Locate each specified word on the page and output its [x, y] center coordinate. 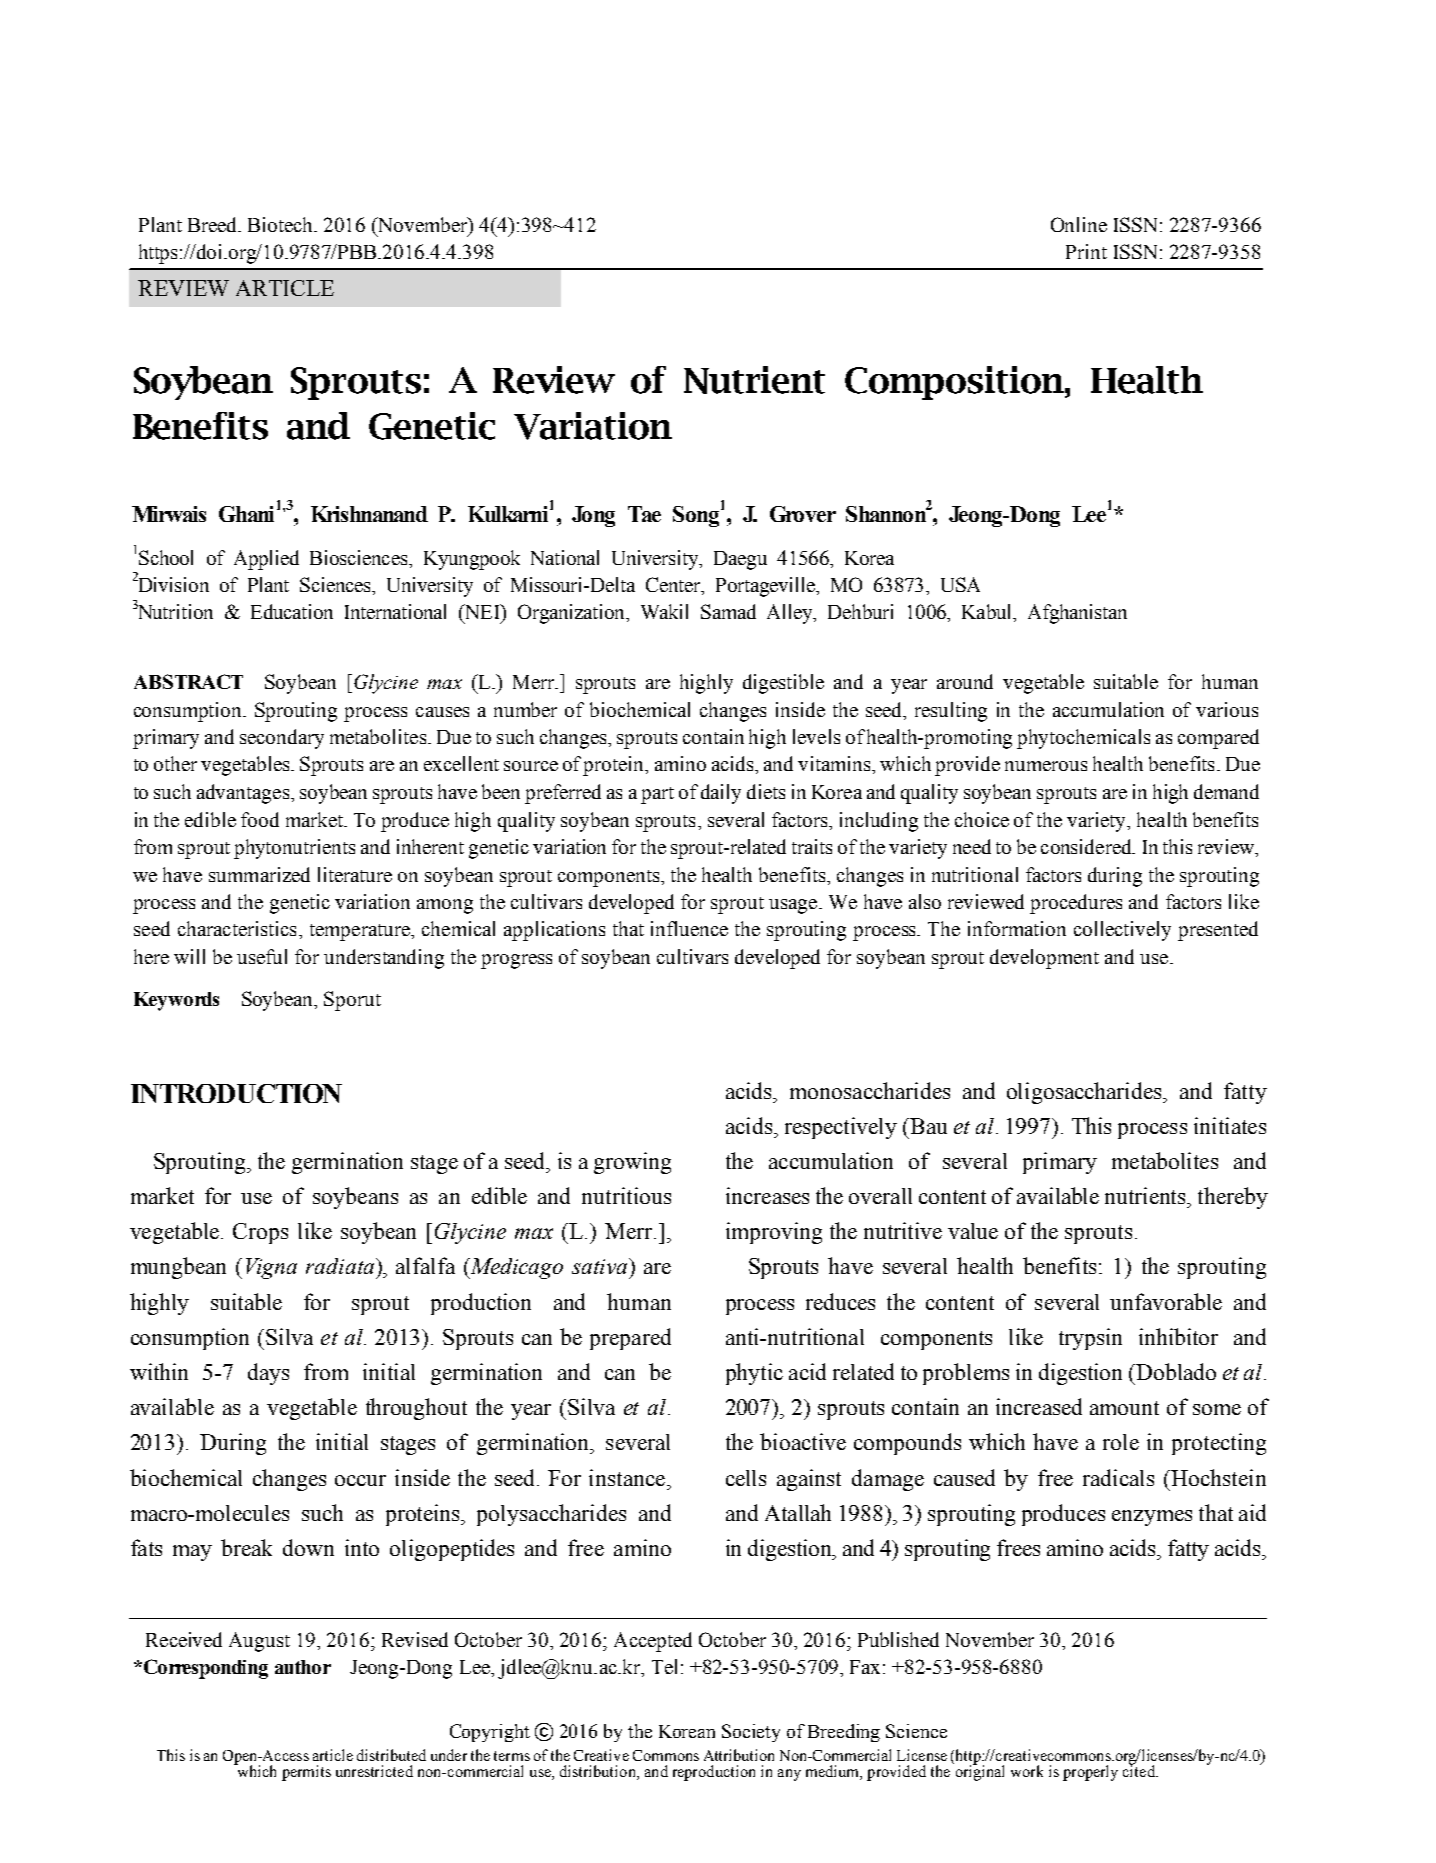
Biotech [282, 224]
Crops [260, 1233]
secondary [282, 739]
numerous [1046, 766]
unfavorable [1166, 1301]
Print [1086, 251]
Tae [644, 514]
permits [306, 1773]
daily [721, 794]
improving [774, 1233]
